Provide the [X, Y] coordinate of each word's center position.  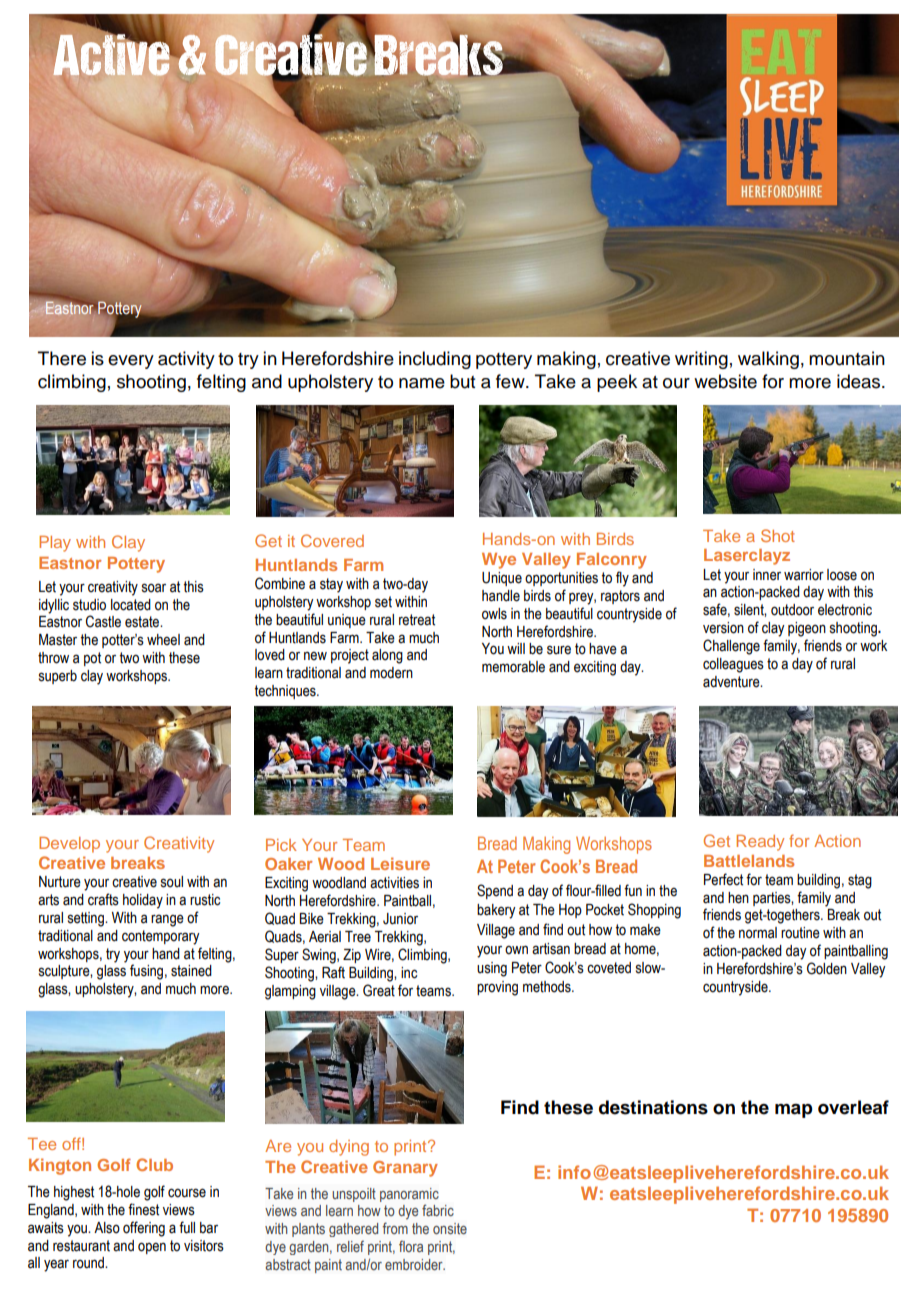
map [793, 1111]
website [725, 381]
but [462, 381]
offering [144, 1229]
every [131, 362]
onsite [450, 1228]
